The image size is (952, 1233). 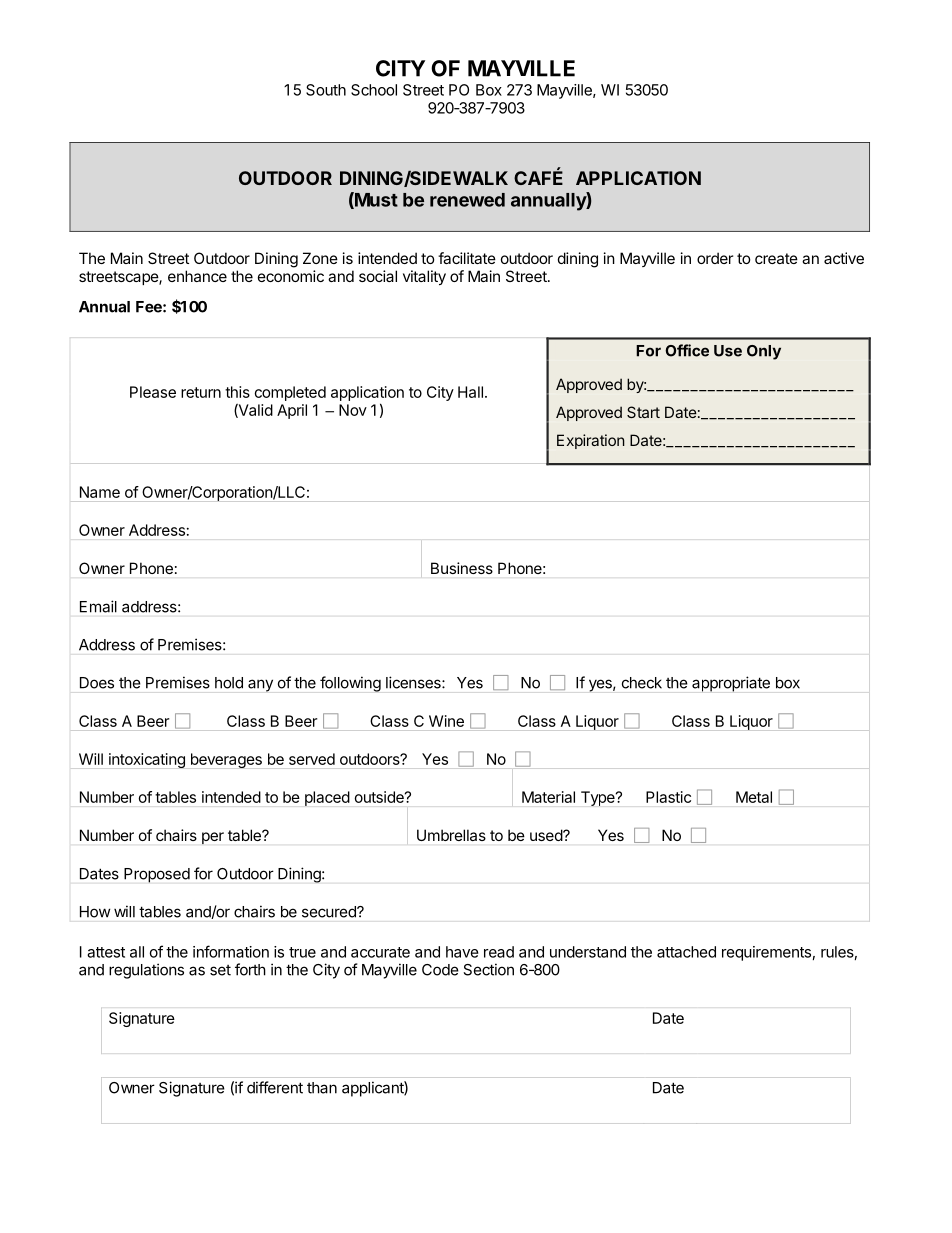 What do you see at coordinates (731, 684) in the page?
I see `appropriate` at bounding box center [731, 684].
